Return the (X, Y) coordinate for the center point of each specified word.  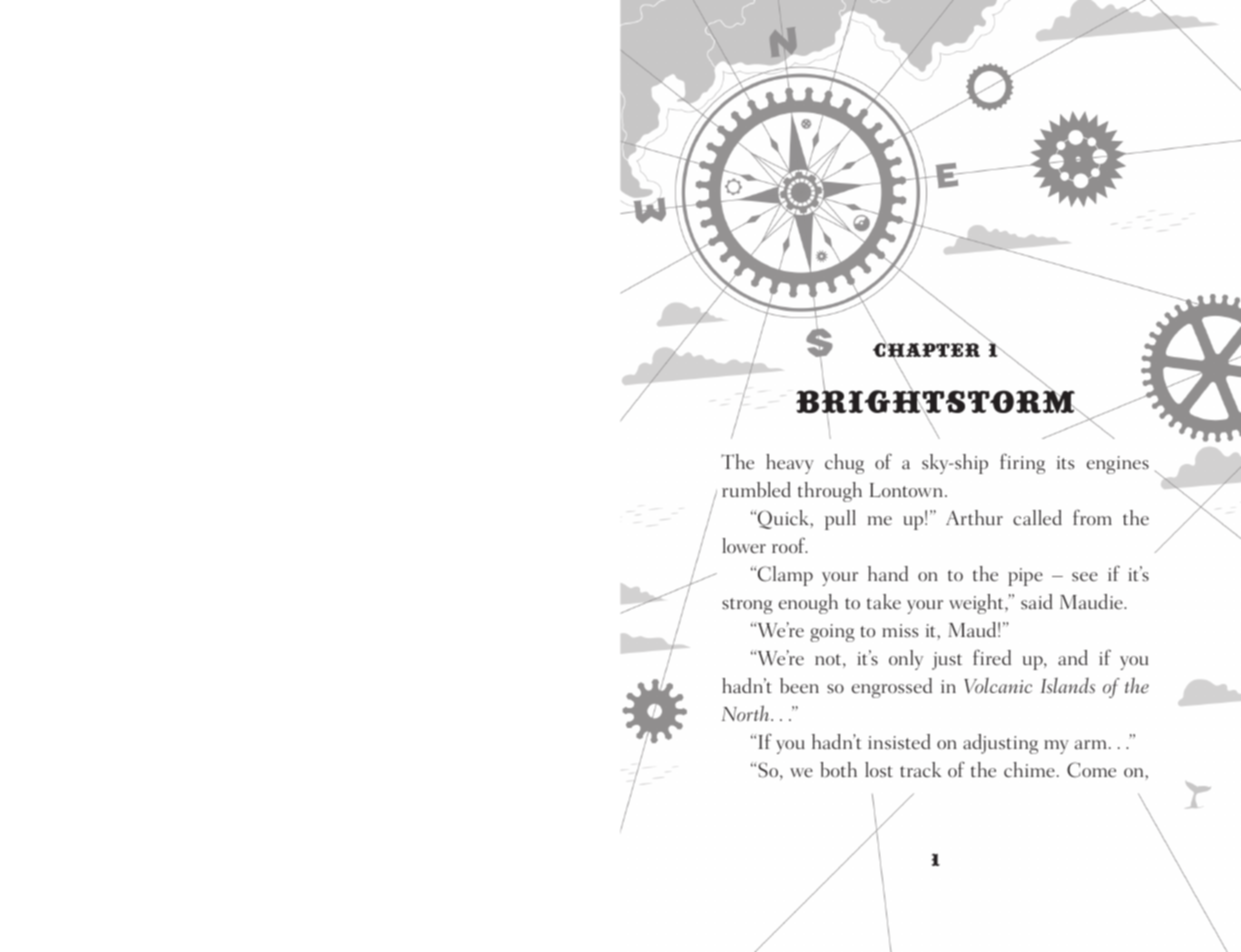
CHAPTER (926, 350)
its (1065, 463)
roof (789, 545)
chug (844, 464)
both (838, 769)
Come (1091, 770)
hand (888, 573)
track (921, 769)
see (1085, 577)
